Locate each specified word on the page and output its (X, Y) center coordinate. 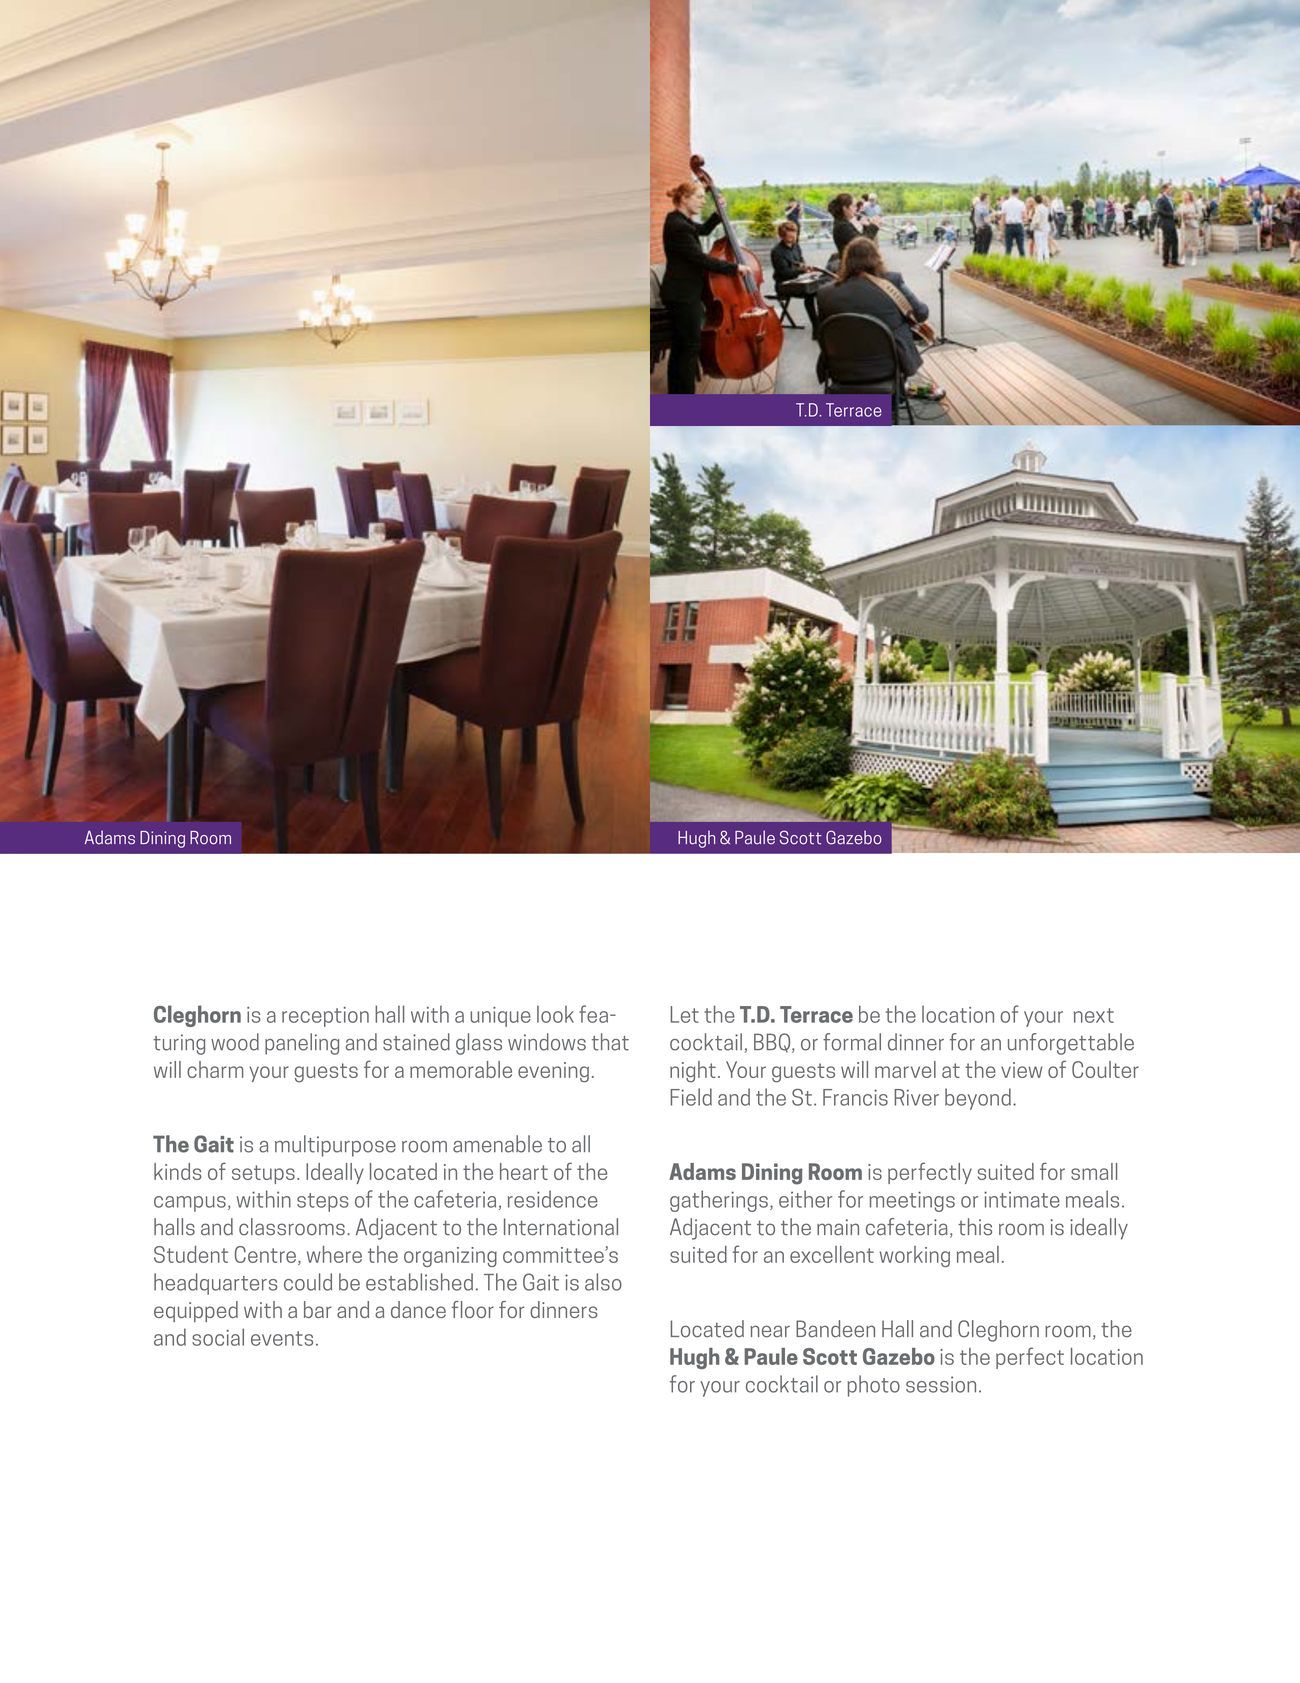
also (603, 1282)
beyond (978, 1099)
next (1094, 1015)
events (282, 1338)
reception (325, 1017)
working (915, 1256)
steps (323, 1202)
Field (691, 1097)
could (308, 1282)
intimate (1022, 1199)
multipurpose (335, 1146)
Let (684, 1014)
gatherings (719, 1201)
